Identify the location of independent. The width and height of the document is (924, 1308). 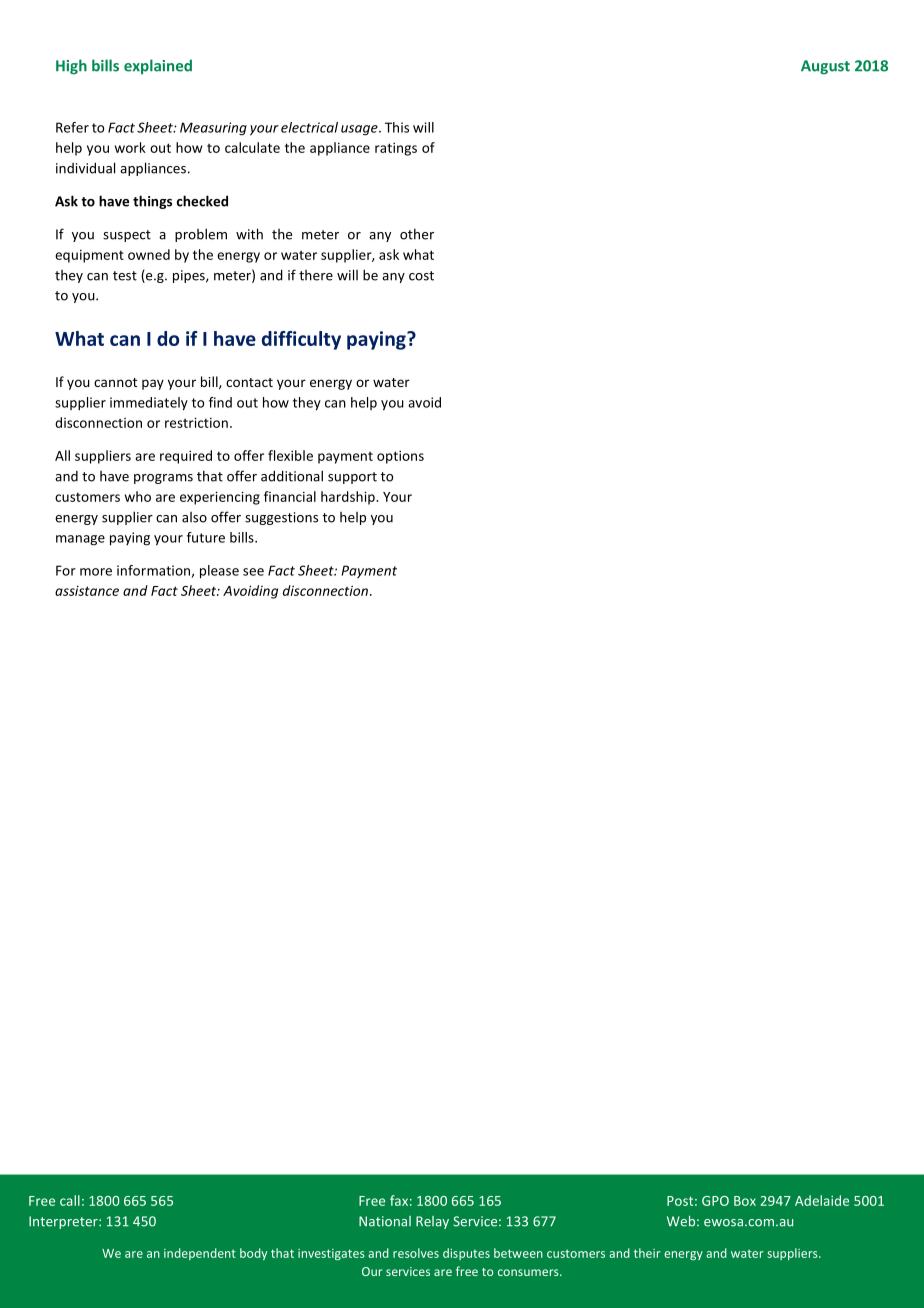
(200, 1254).
